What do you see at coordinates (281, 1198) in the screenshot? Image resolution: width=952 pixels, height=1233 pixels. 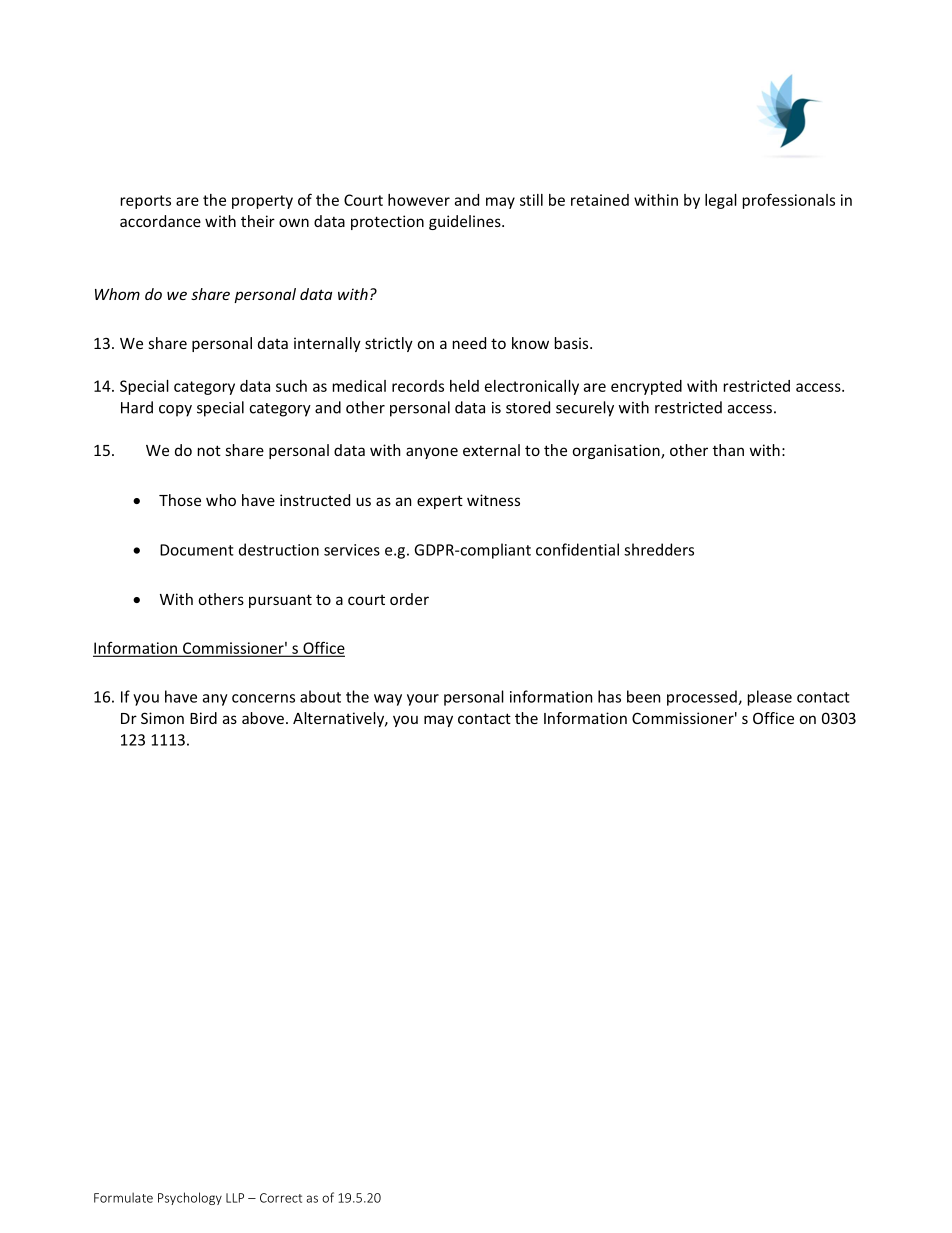 I see `Correct` at bounding box center [281, 1198].
